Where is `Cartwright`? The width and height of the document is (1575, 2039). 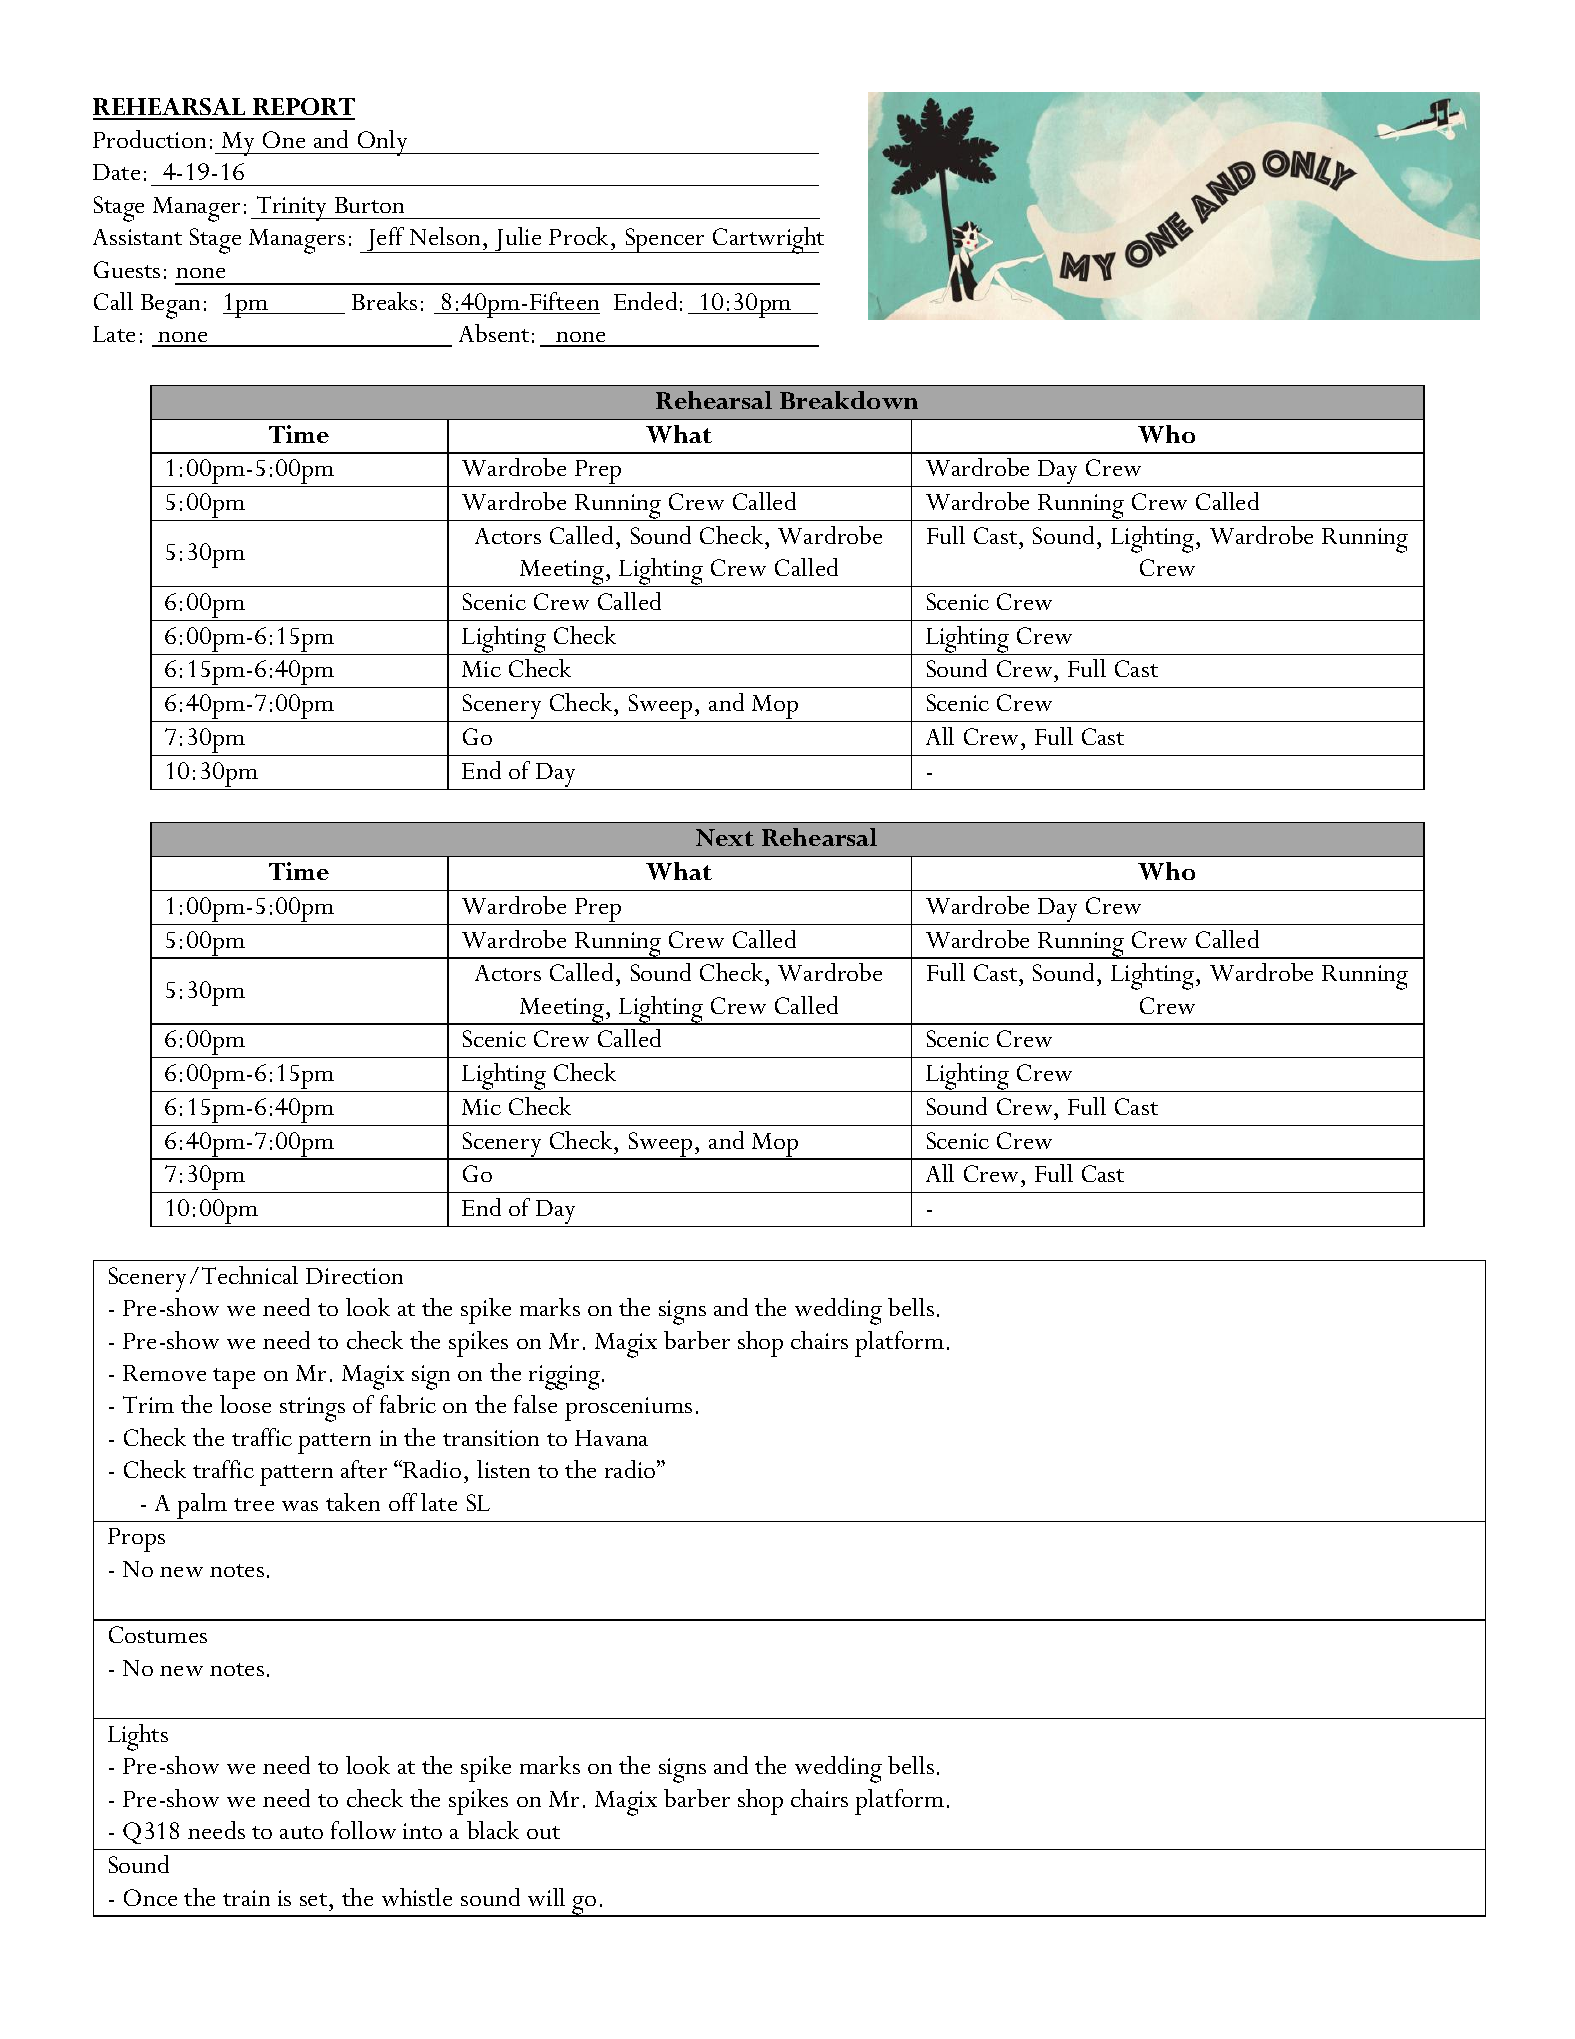
Cartwright is located at coordinates (767, 240).
